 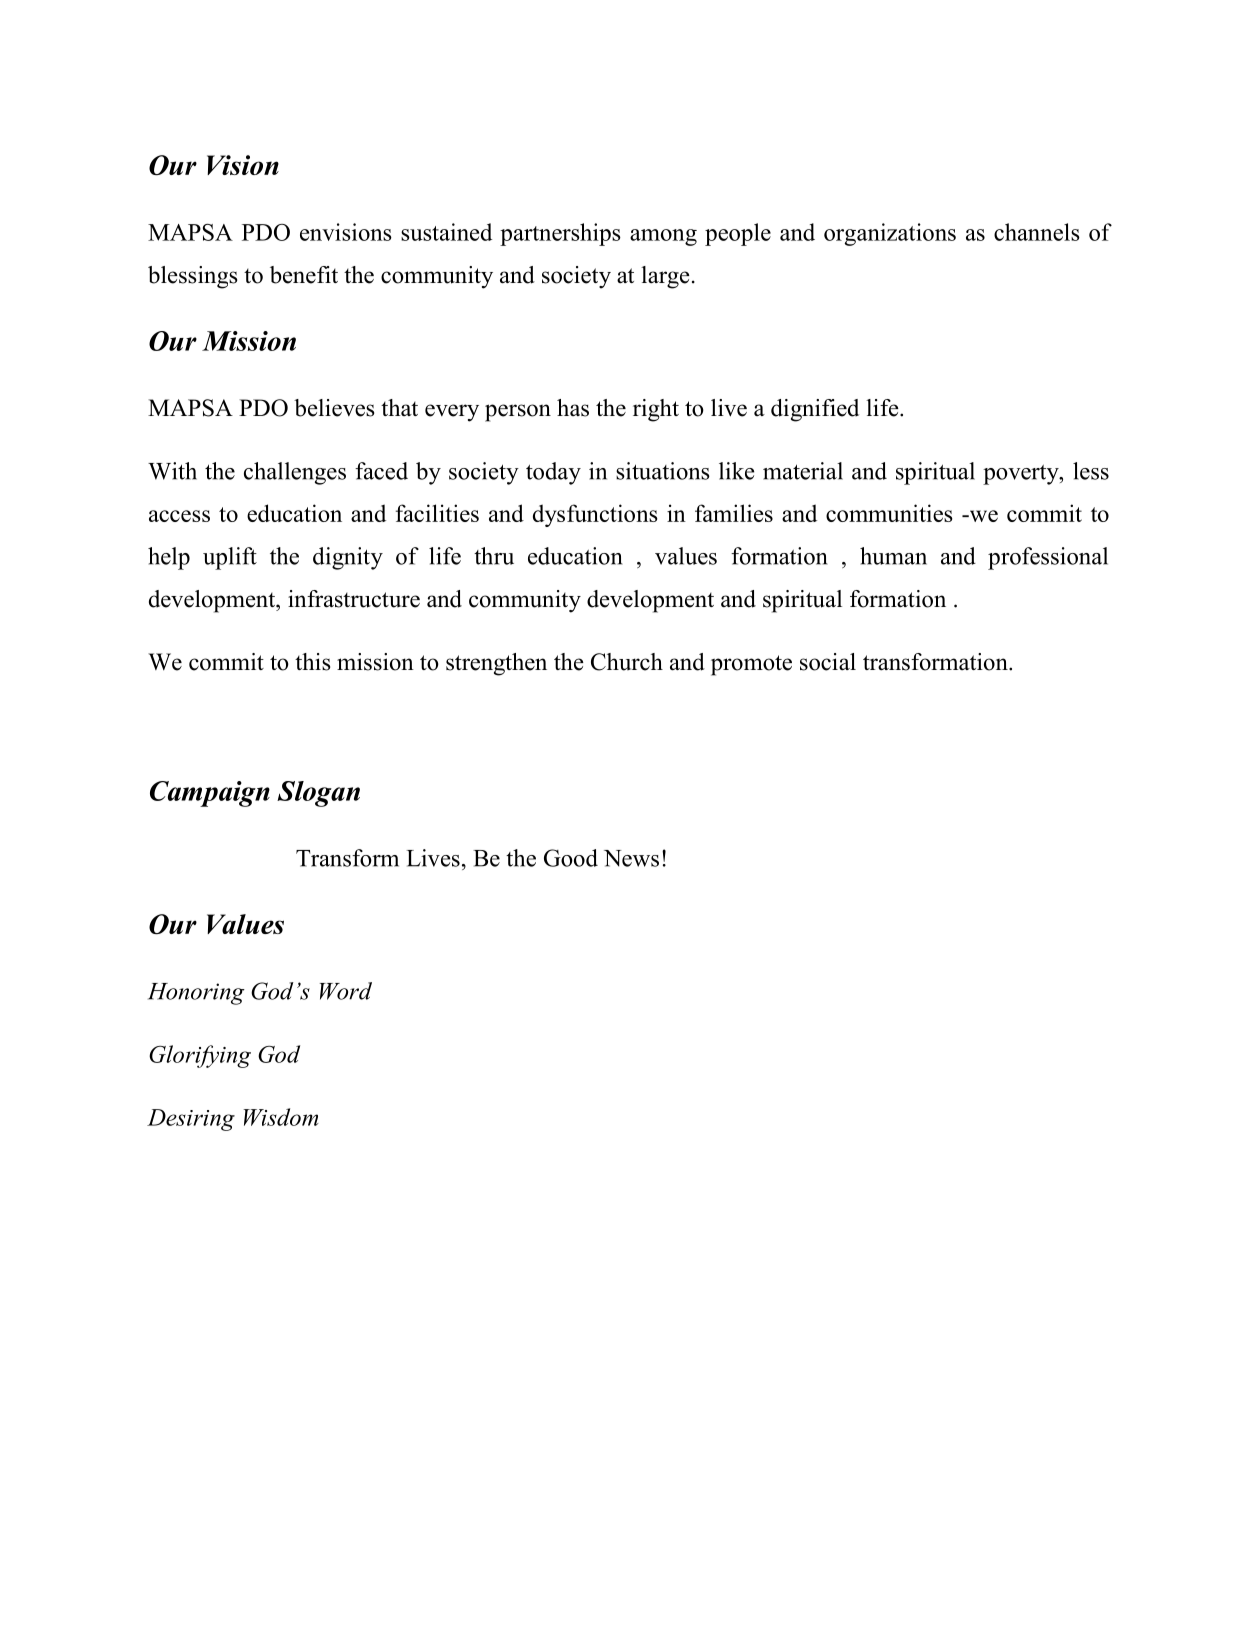 What do you see at coordinates (890, 234) in the page?
I see `organizations` at bounding box center [890, 234].
